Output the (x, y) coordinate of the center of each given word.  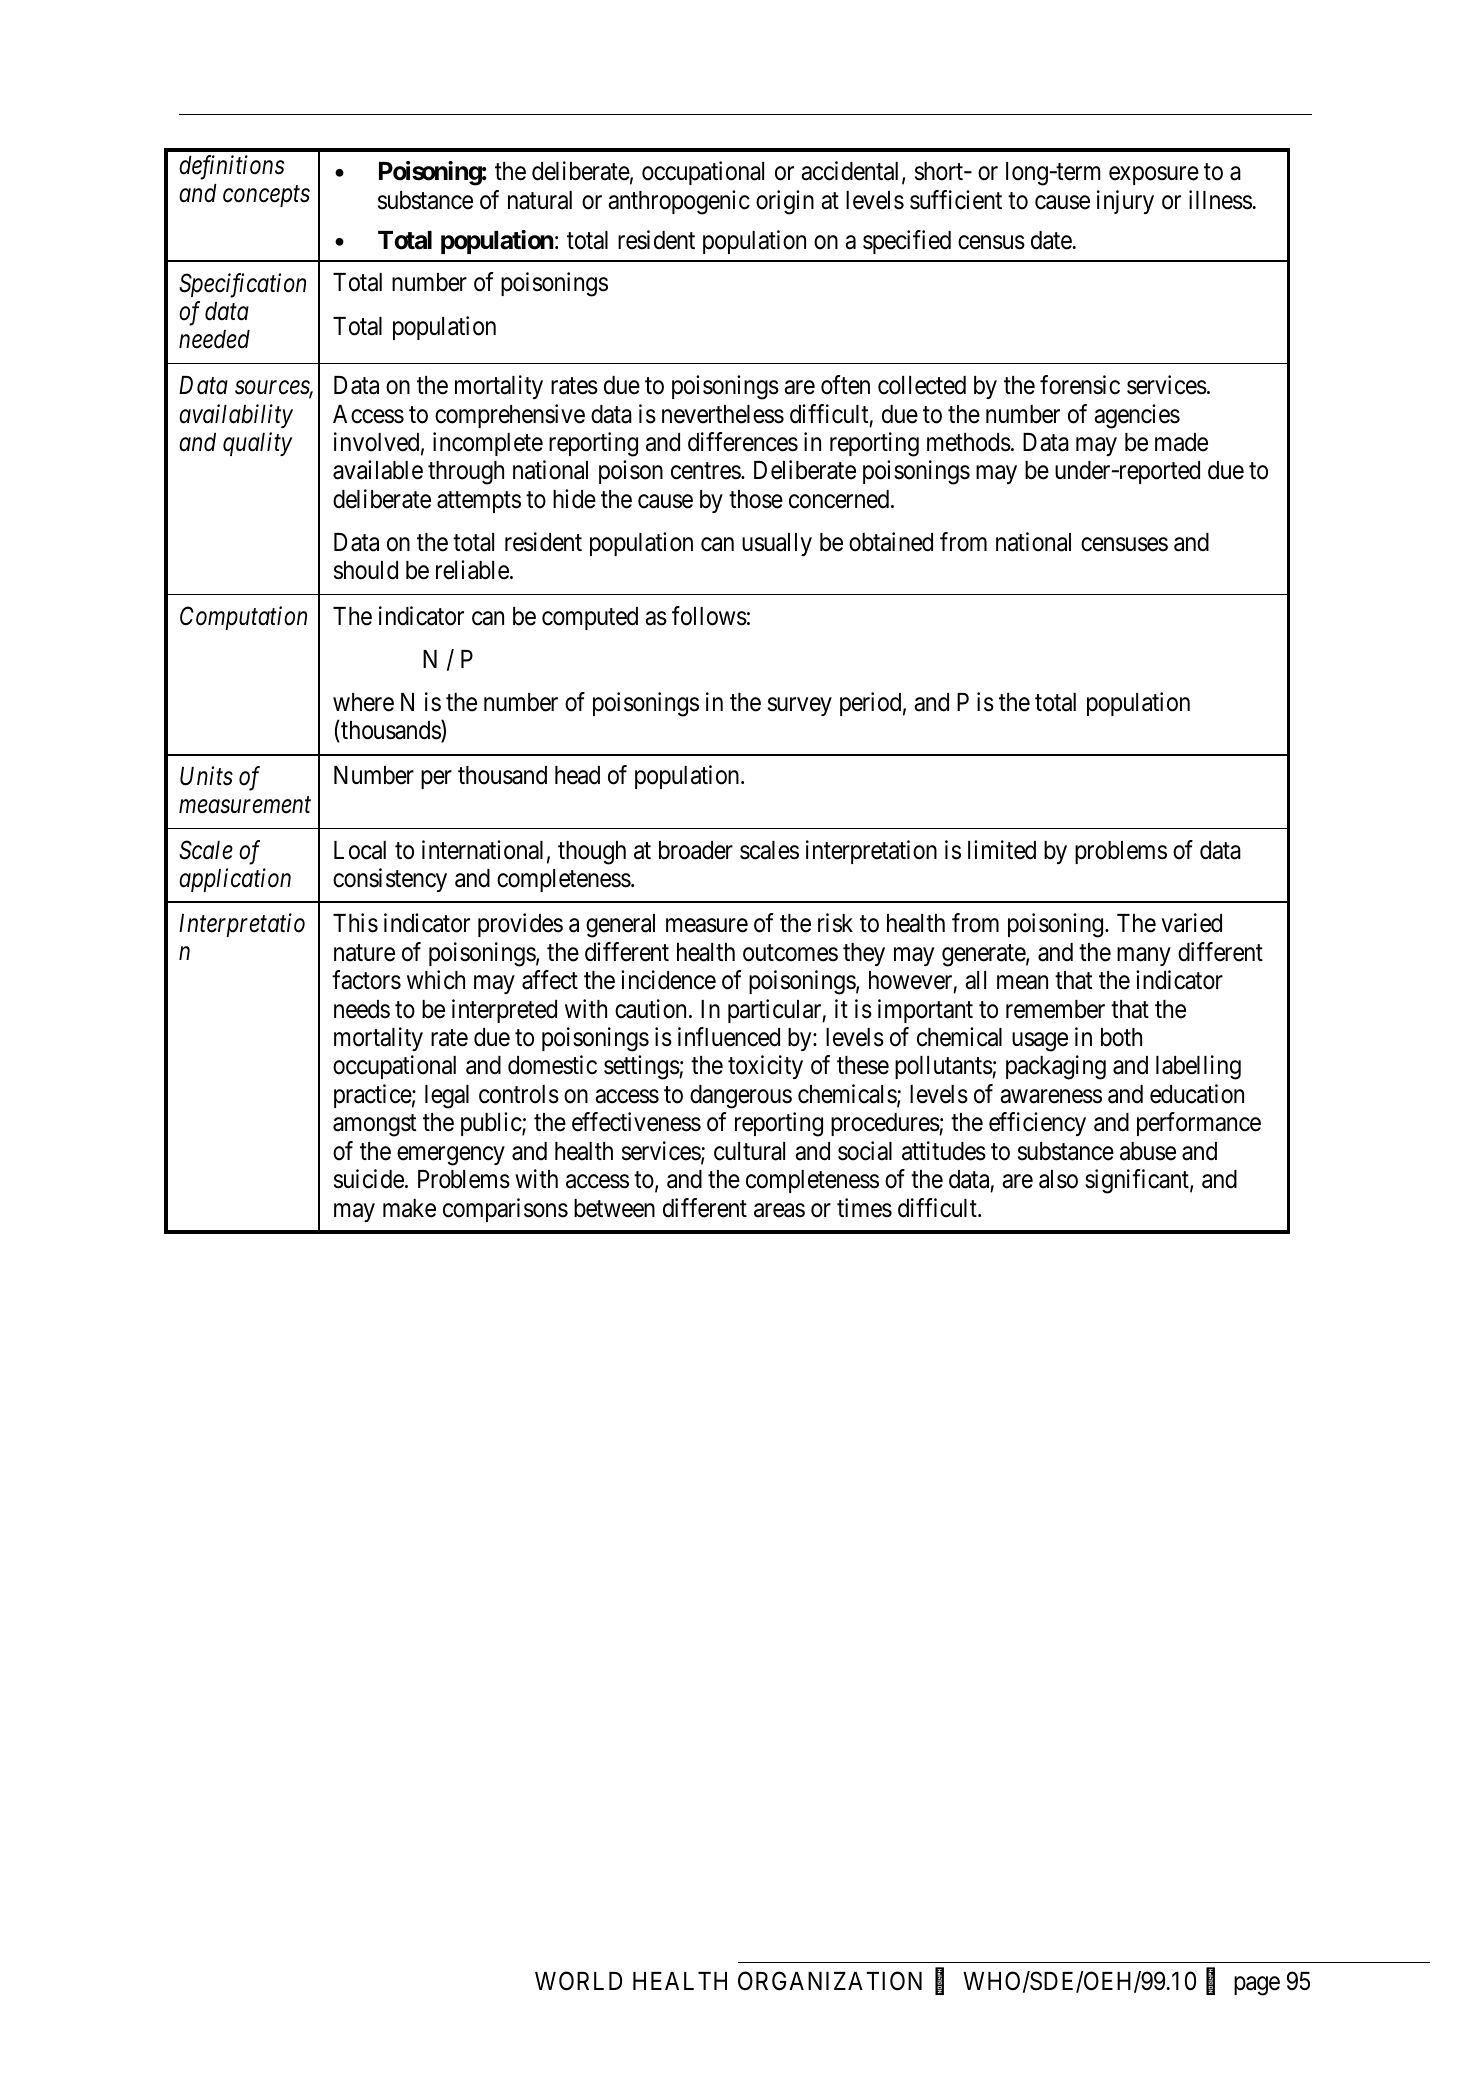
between (614, 1208)
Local (360, 850)
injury (1125, 202)
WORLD (578, 1981)
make (409, 1208)
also (1058, 1179)
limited (1002, 850)
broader (696, 850)
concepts (266, 196)
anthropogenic (679, 202)
